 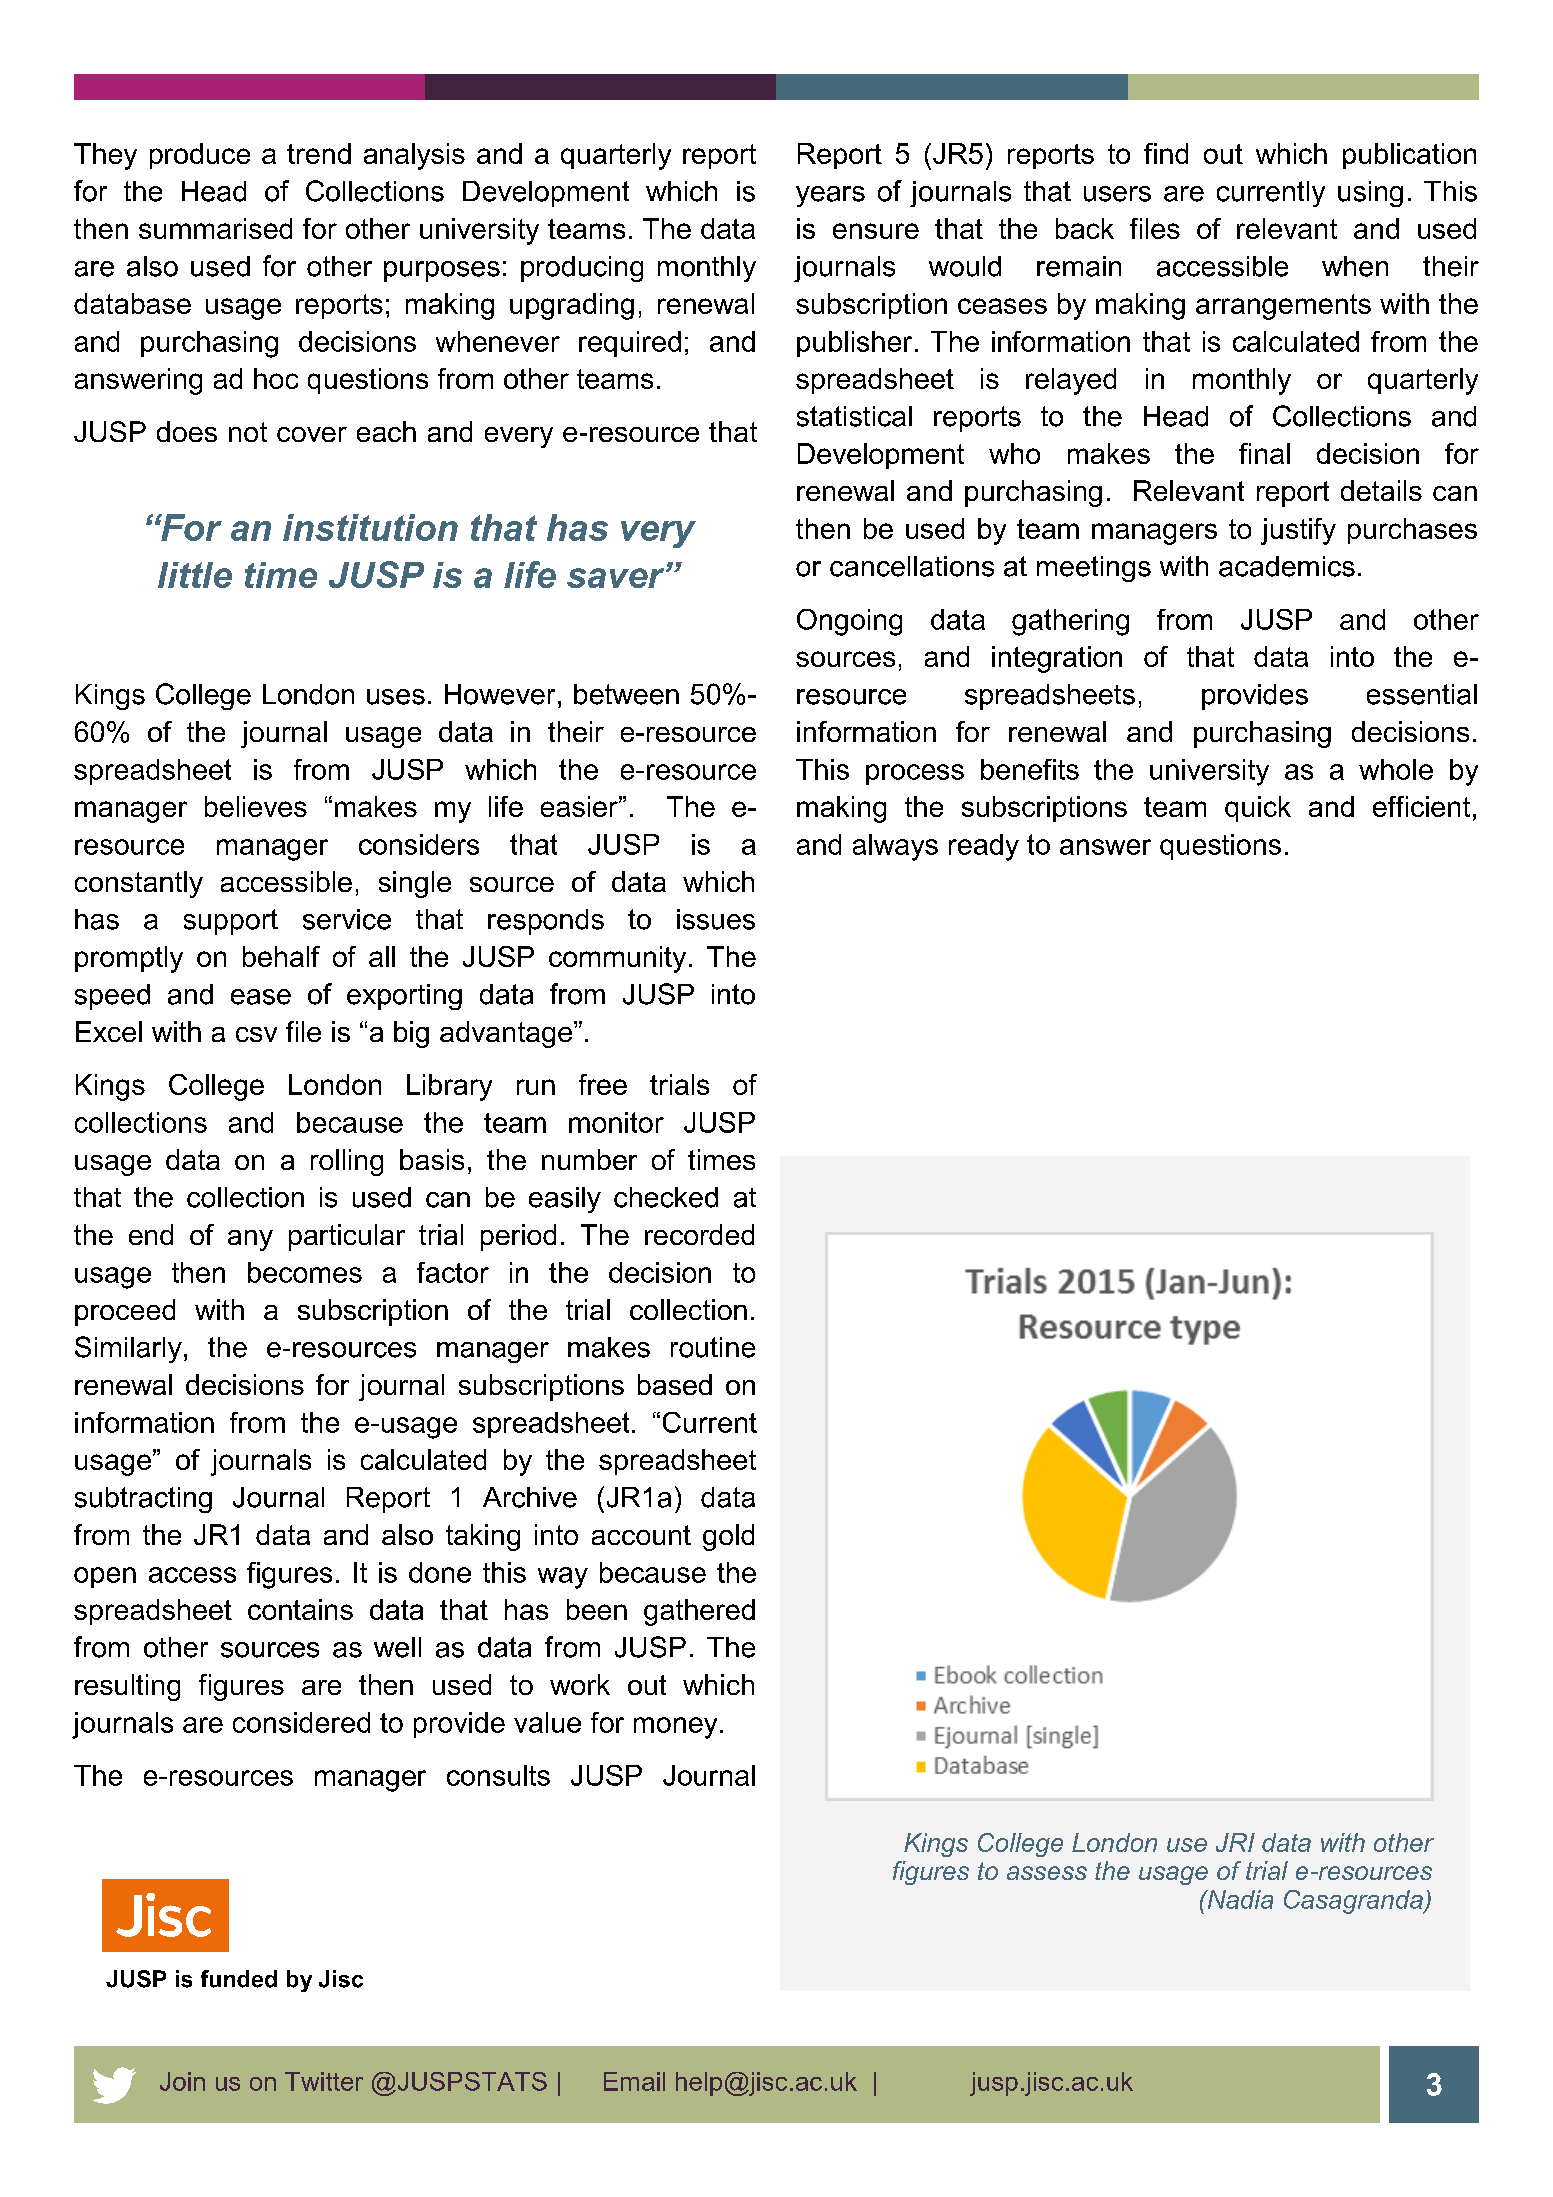 I want to click on gold, so click(x=728, y=1537).
